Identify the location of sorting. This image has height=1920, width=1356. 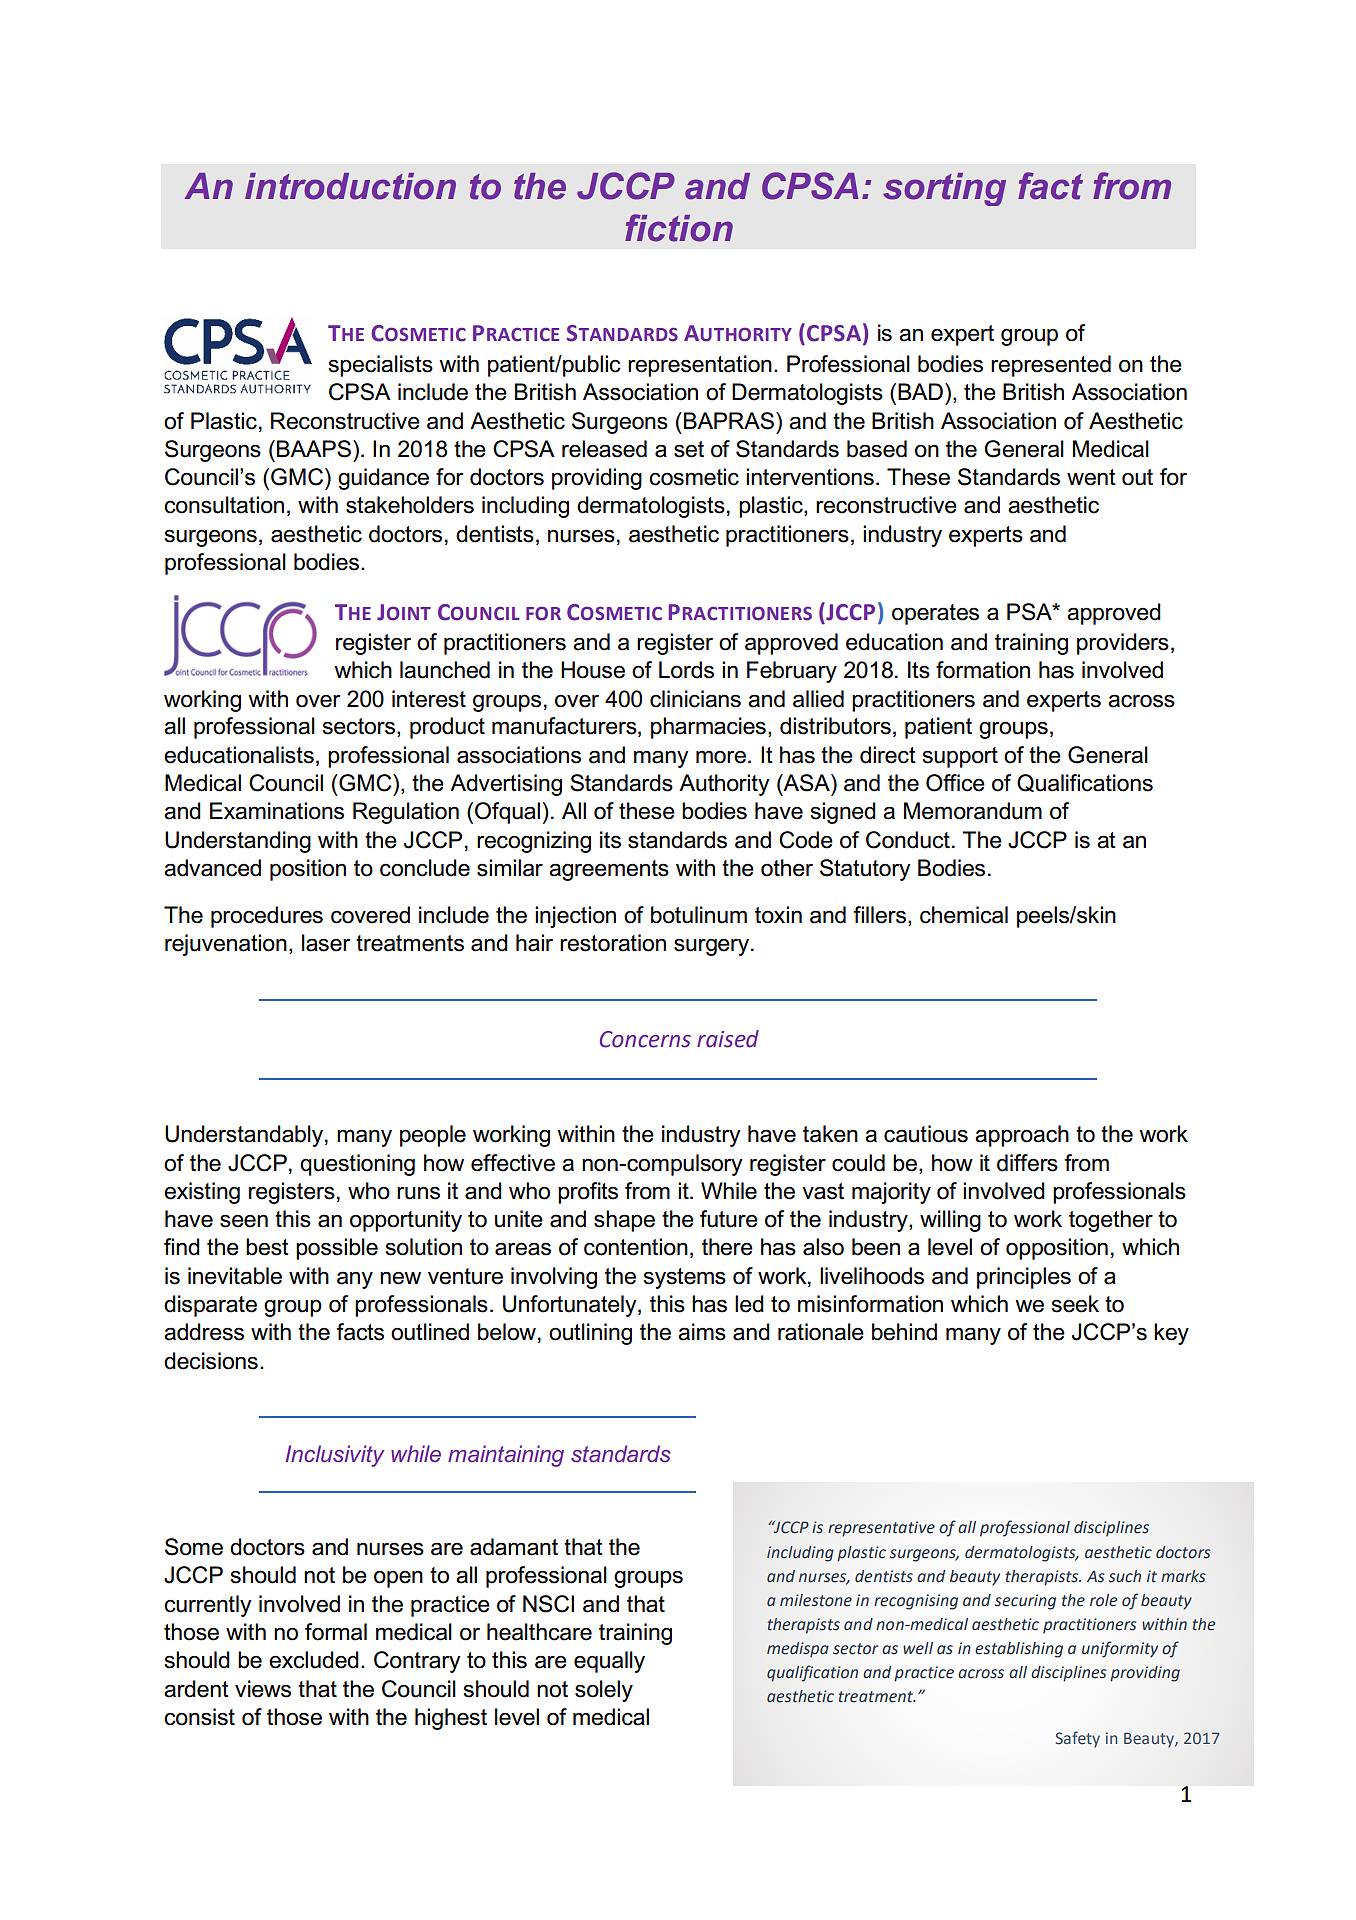
(944, 189).
